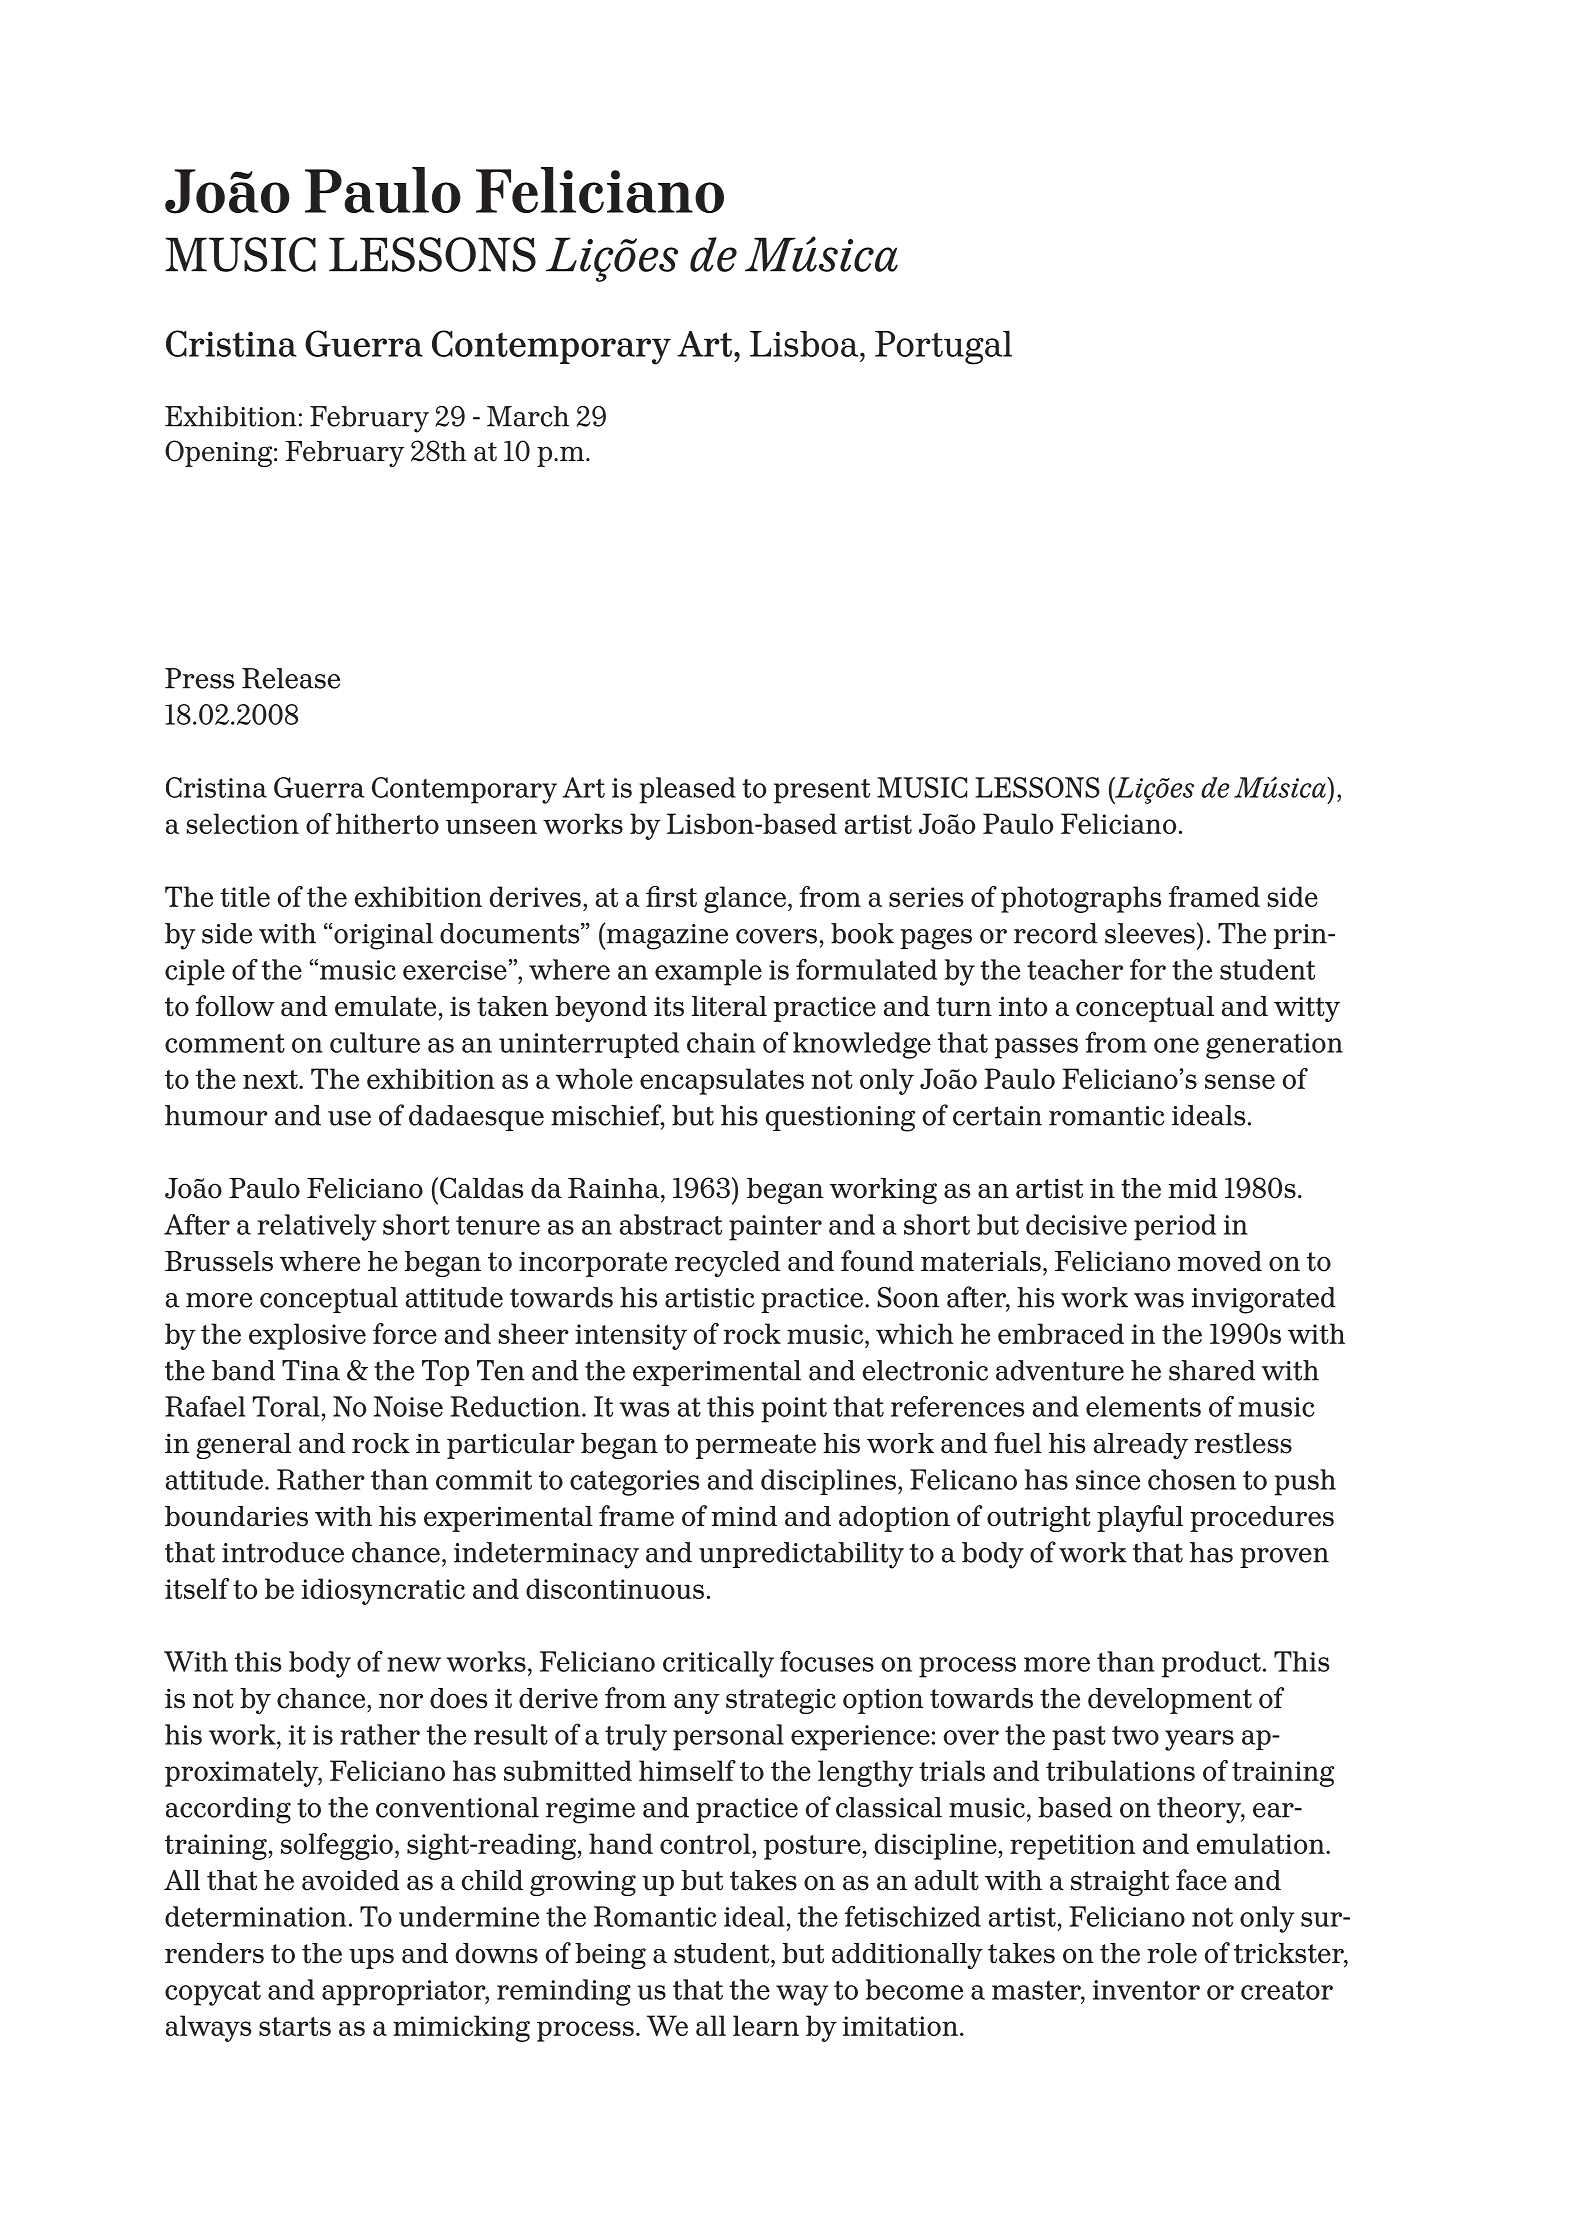  I want to click on point, so click(794, 1410).
